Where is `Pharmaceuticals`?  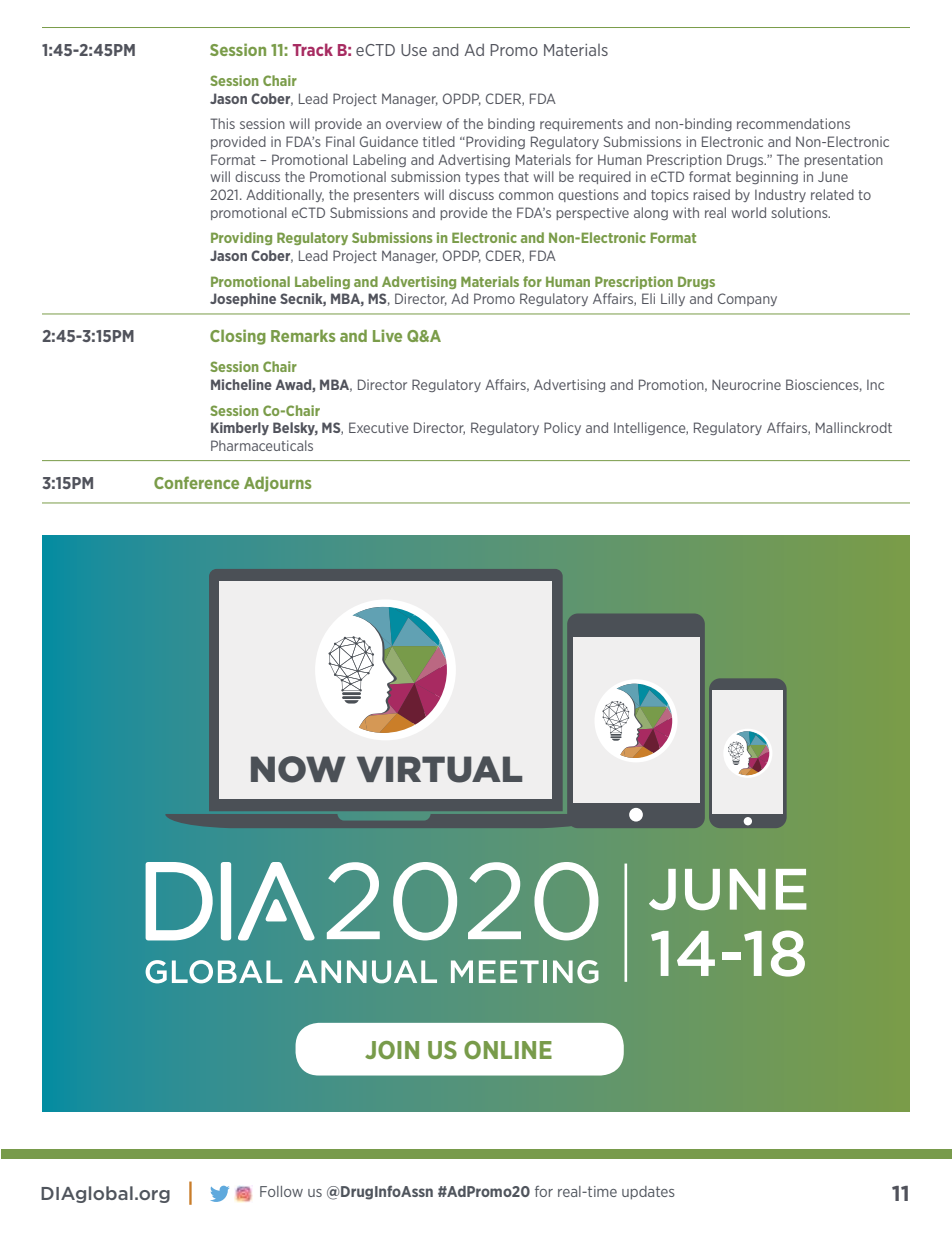
Pharmaceuticals is located at coordinates (262, 445).
